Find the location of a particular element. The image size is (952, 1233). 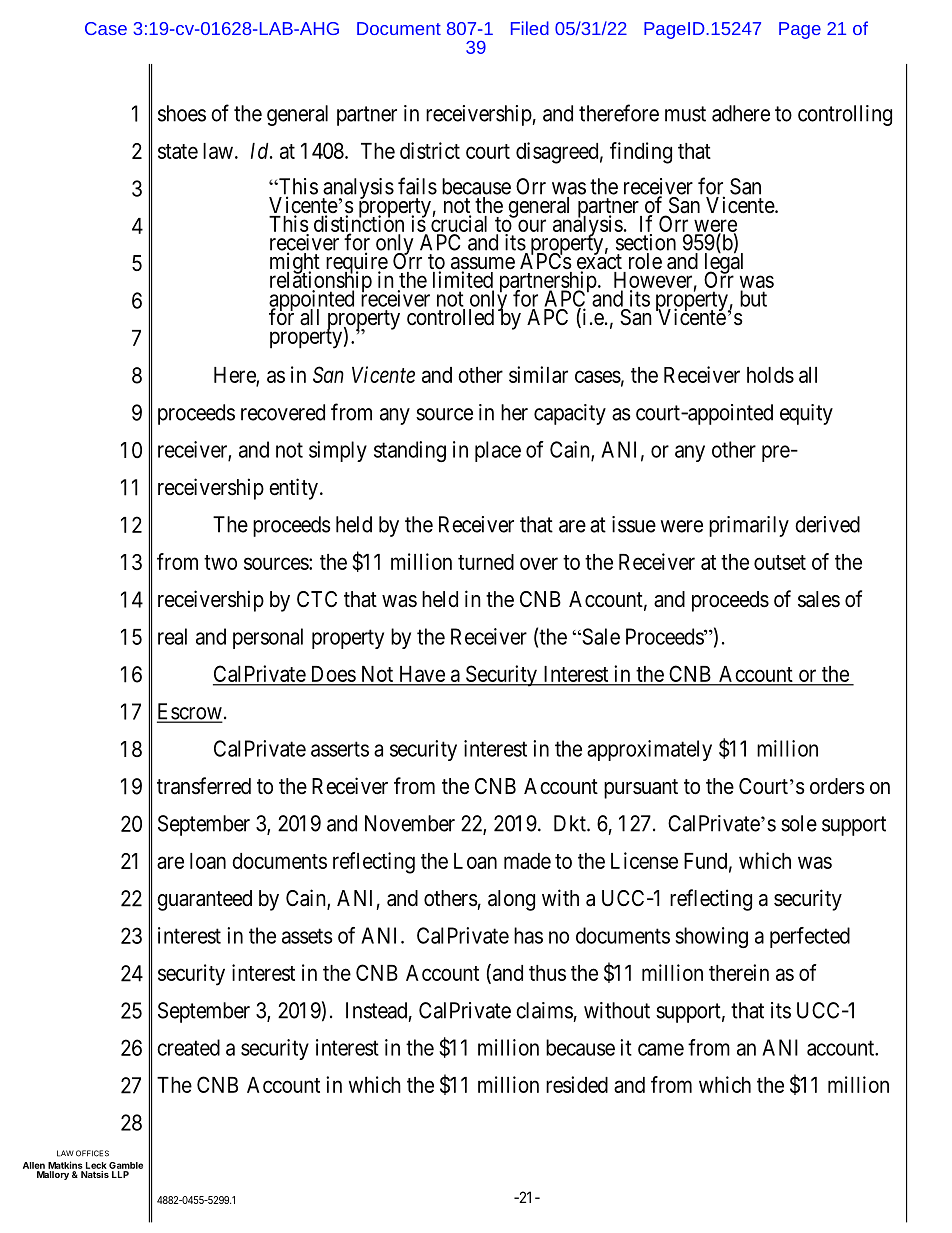

shoes is located at coordinates (182, 113).
